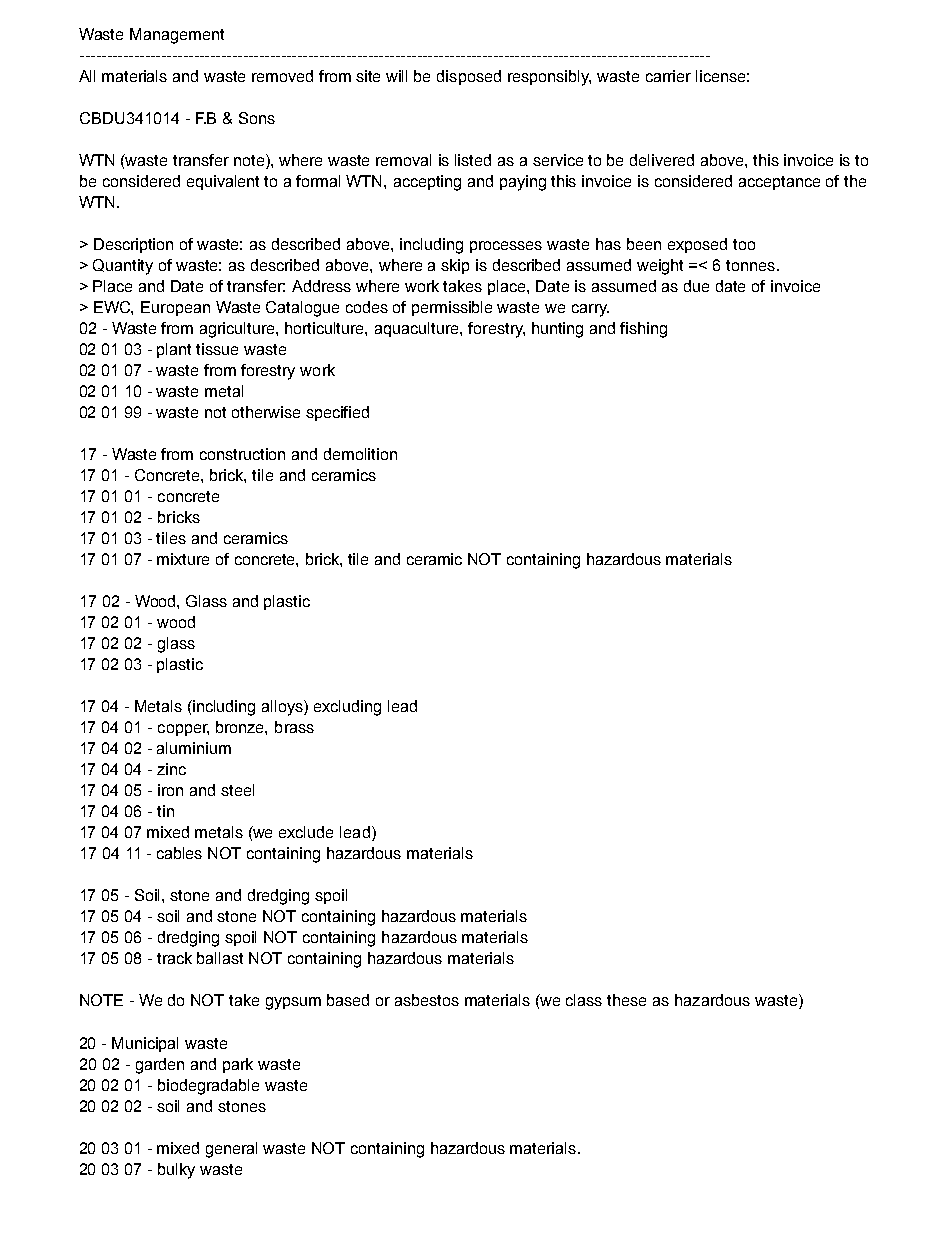 Image resolution: width=952 pixels, height=1233 pixels. Describe the element at coordinates (668, 76) in the screenshot. I see `carrier` at that location.
